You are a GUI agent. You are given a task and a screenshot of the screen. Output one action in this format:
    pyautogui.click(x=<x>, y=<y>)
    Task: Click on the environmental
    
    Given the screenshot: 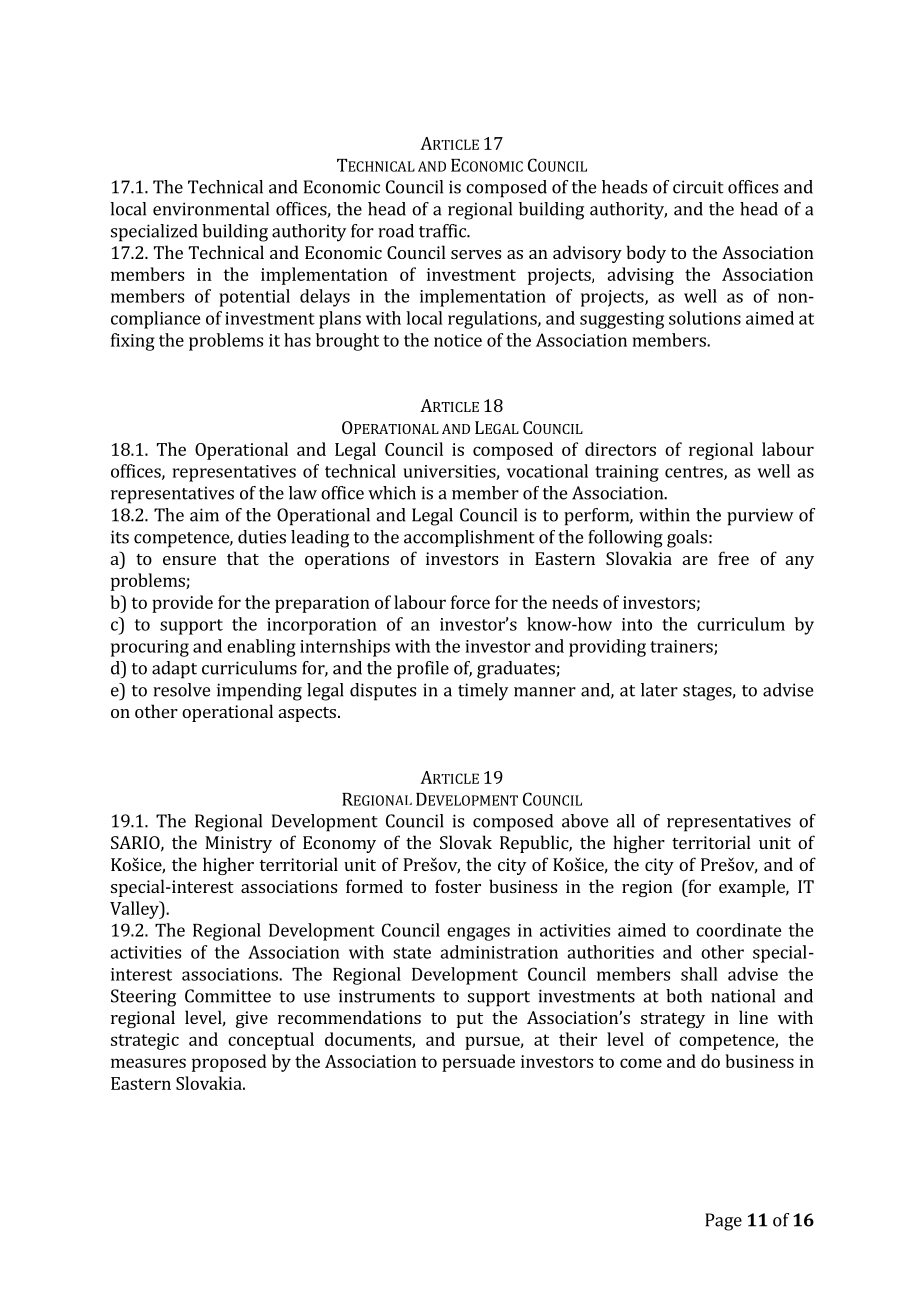 What is the action you would take?
    pyautogui.click(x=211, y=209)
